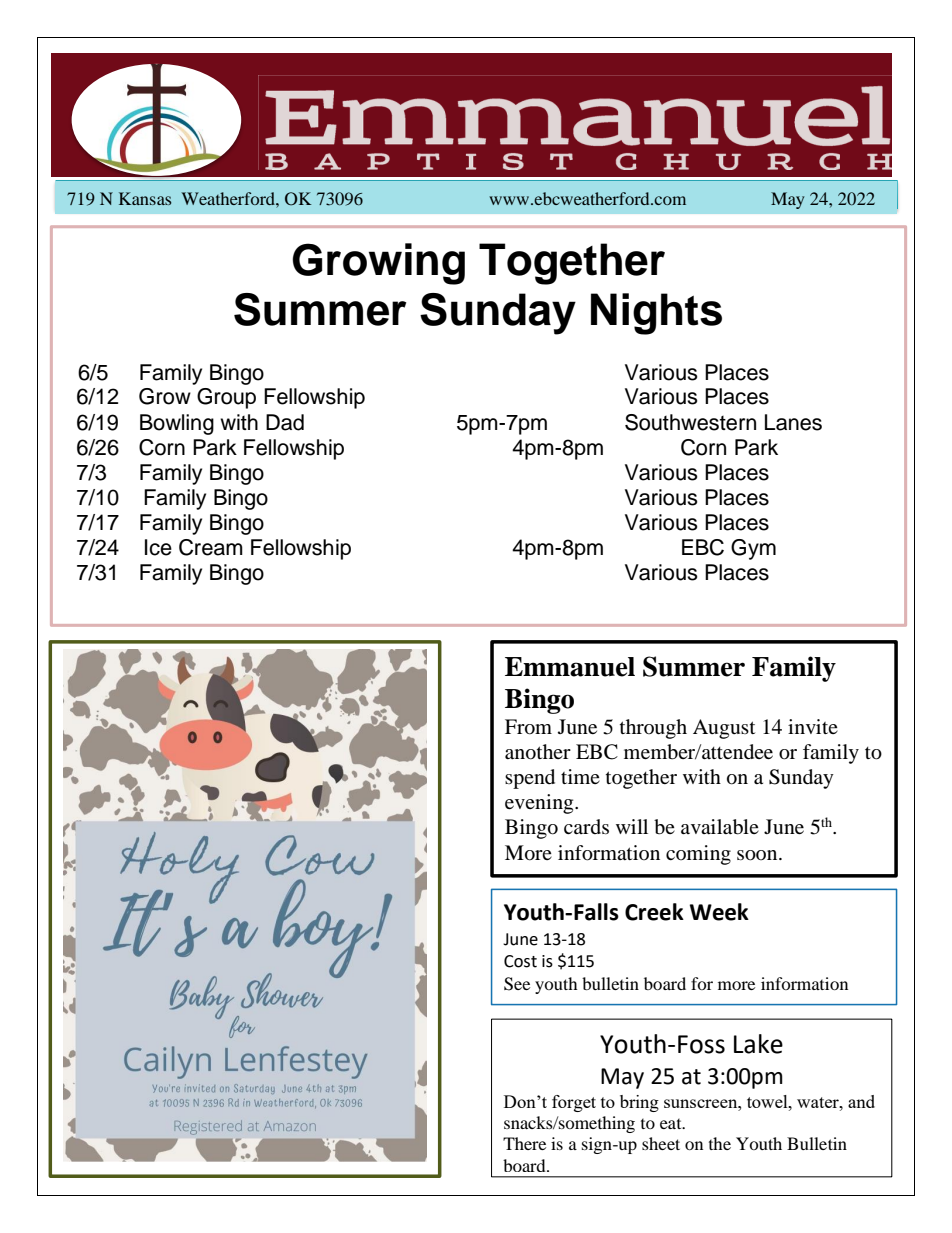  I want to click on Nights, so click(656, 314).
